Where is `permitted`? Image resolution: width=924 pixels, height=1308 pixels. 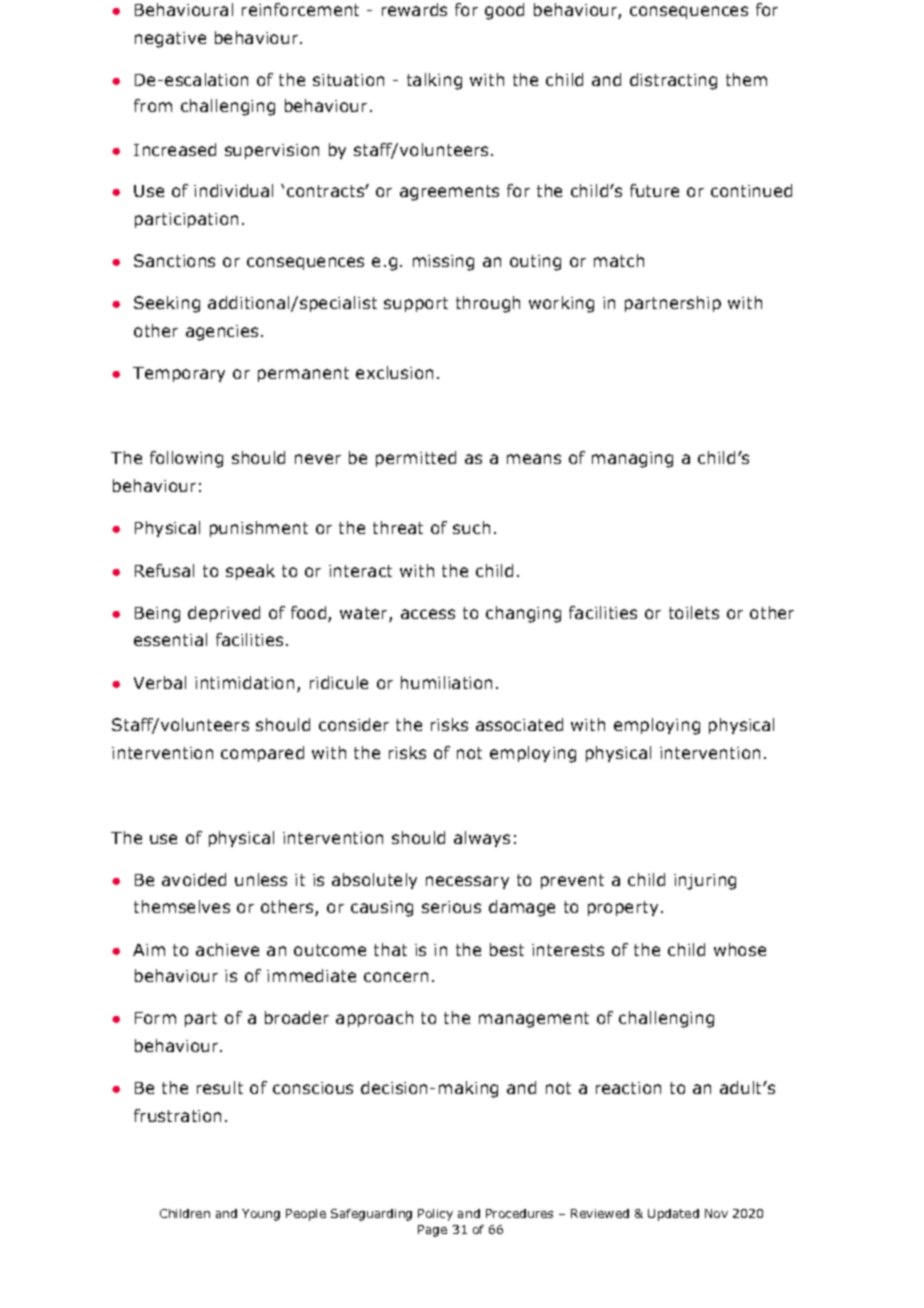 permitted is located at coordinates (416, 459).
